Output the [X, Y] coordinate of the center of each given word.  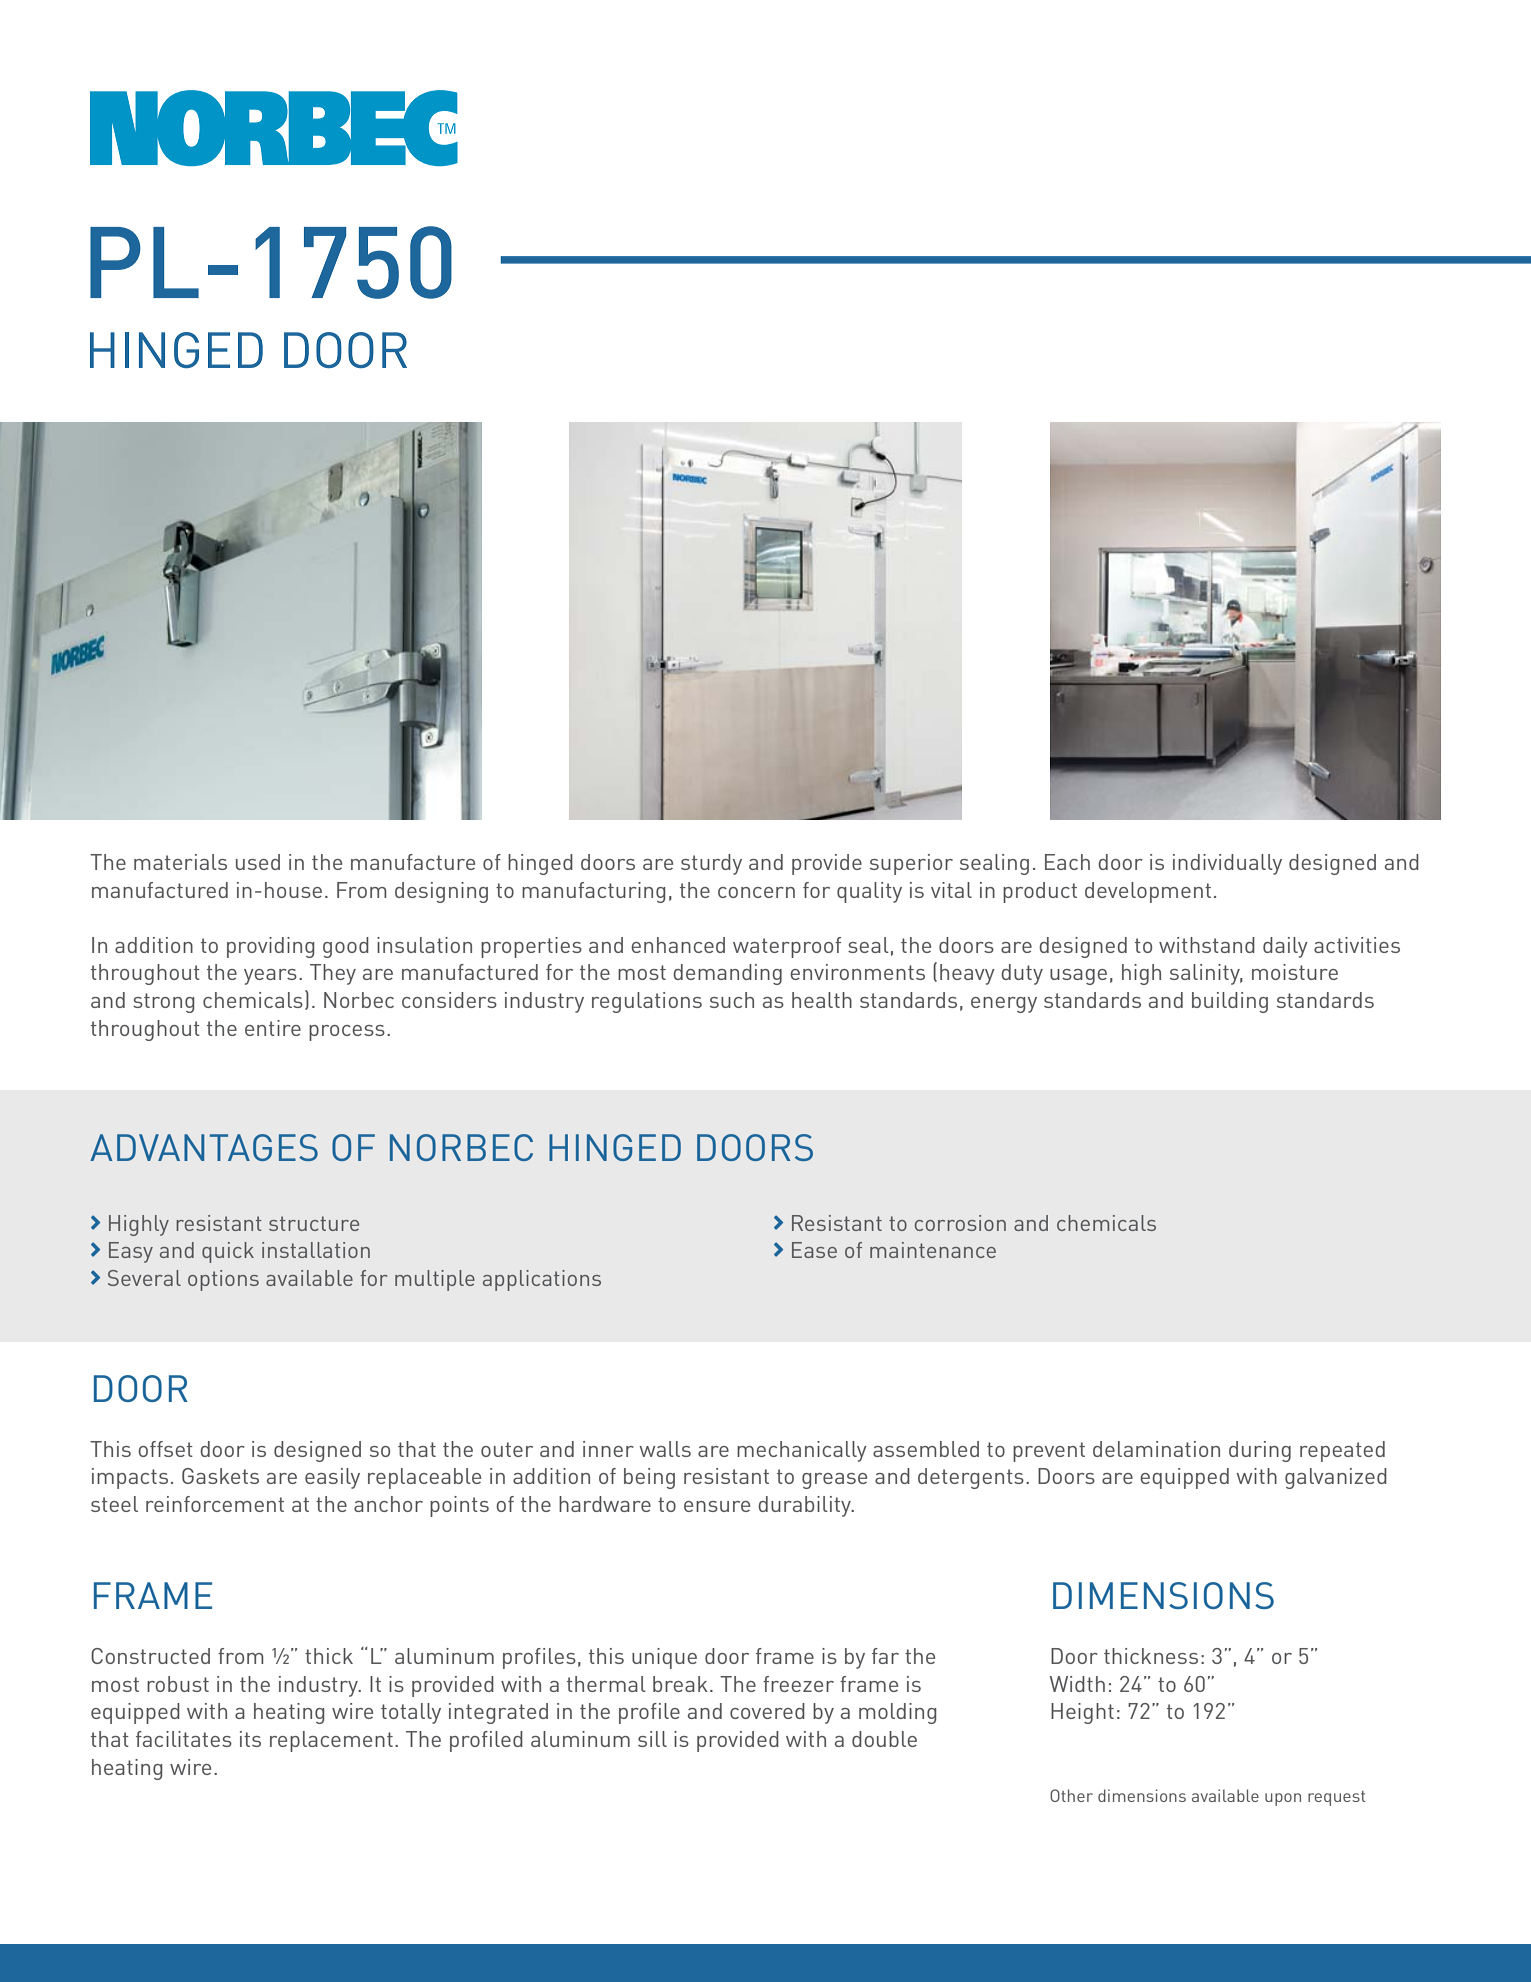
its [250, 1739]
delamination [1156, 1449]
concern [756, 892]
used [258, 862]
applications [542, 1280]
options [223, 1280]
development [1148, 892]
